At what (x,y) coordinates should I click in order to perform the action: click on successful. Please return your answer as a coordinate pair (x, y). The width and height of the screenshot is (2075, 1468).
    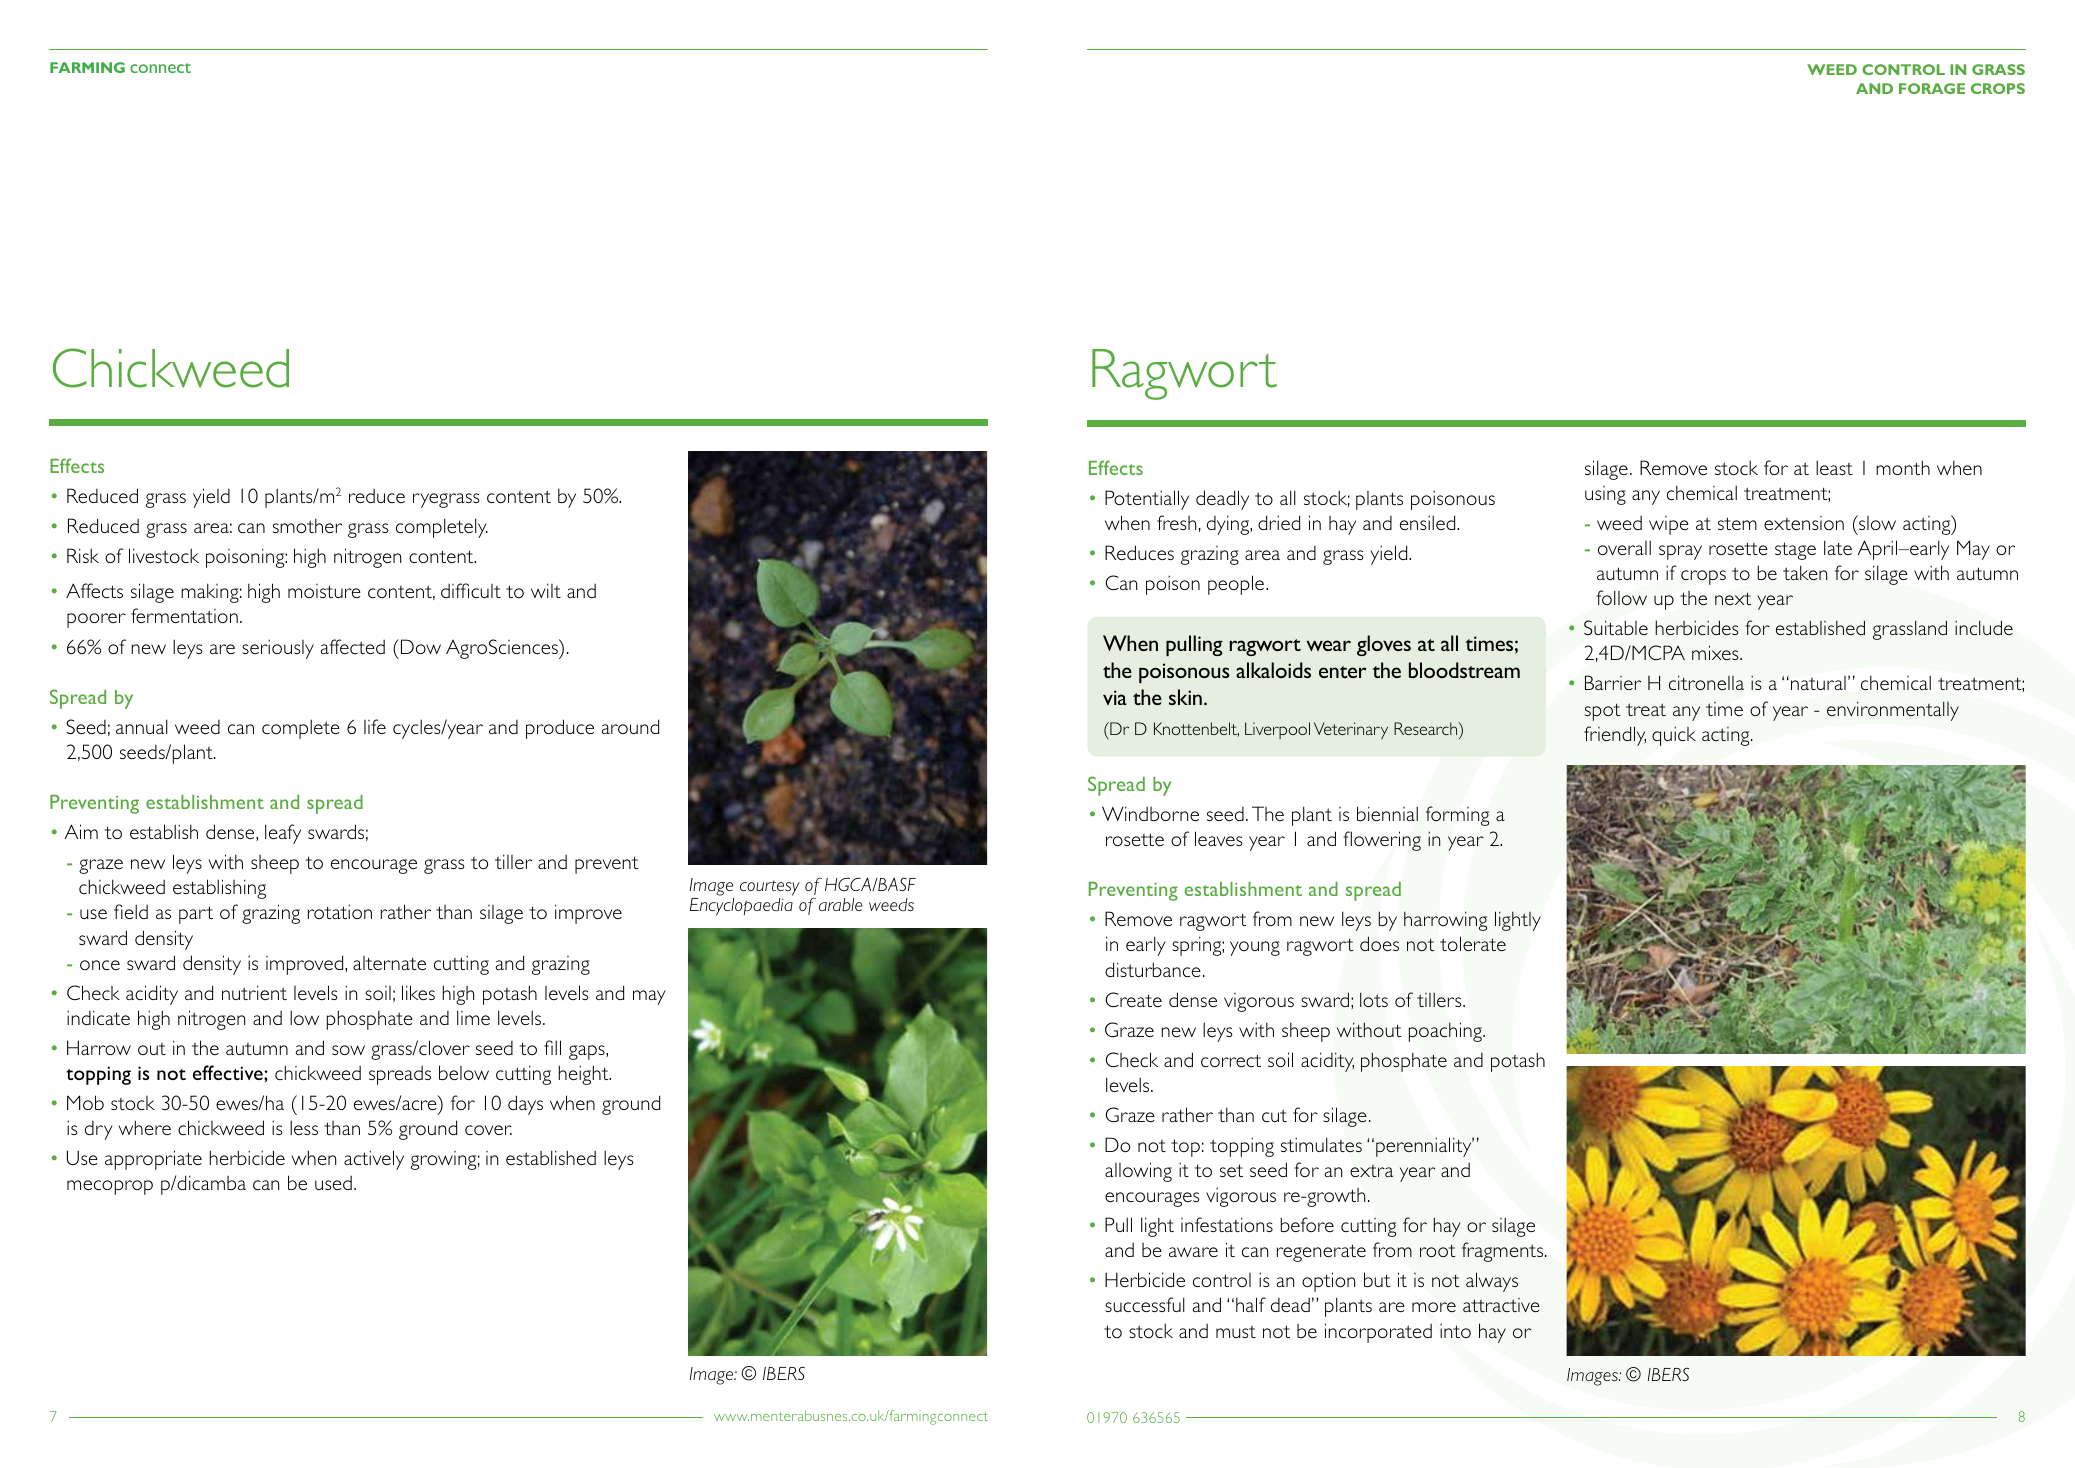
    Looking at the image, I should click on (1145, 1304).
